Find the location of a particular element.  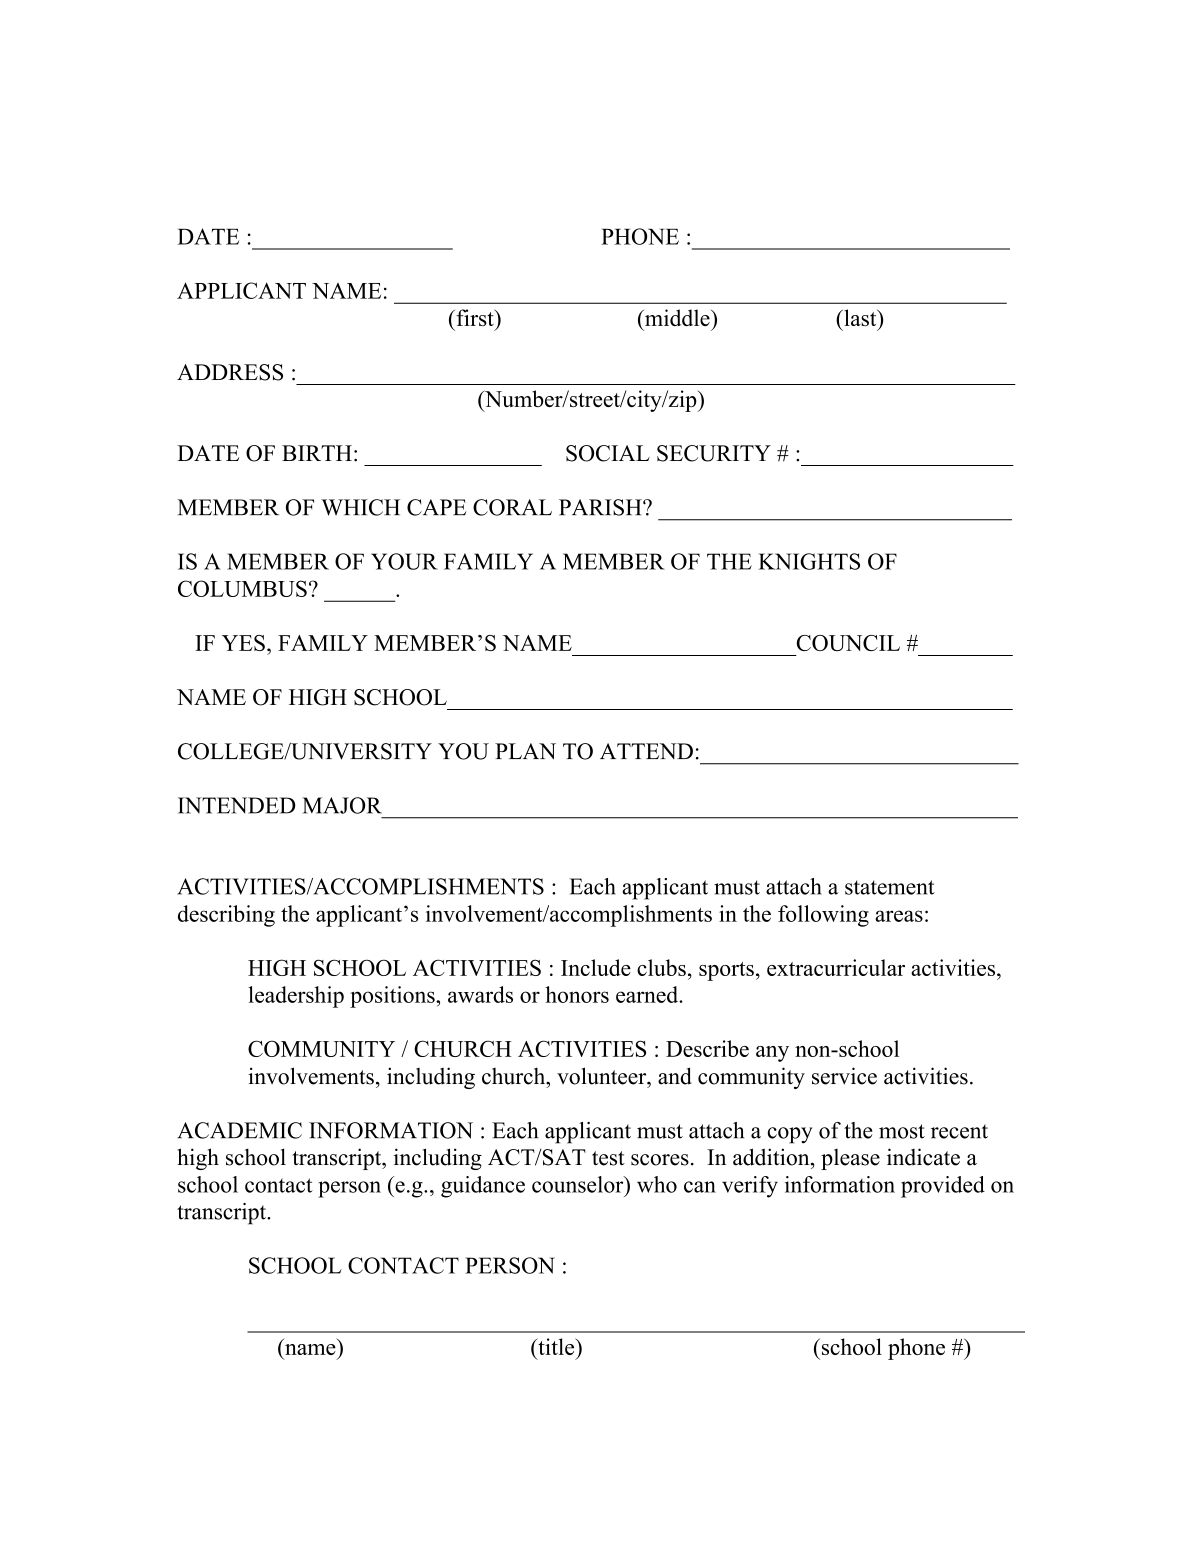

ADDRESS is located at coordinates (230, 372).
